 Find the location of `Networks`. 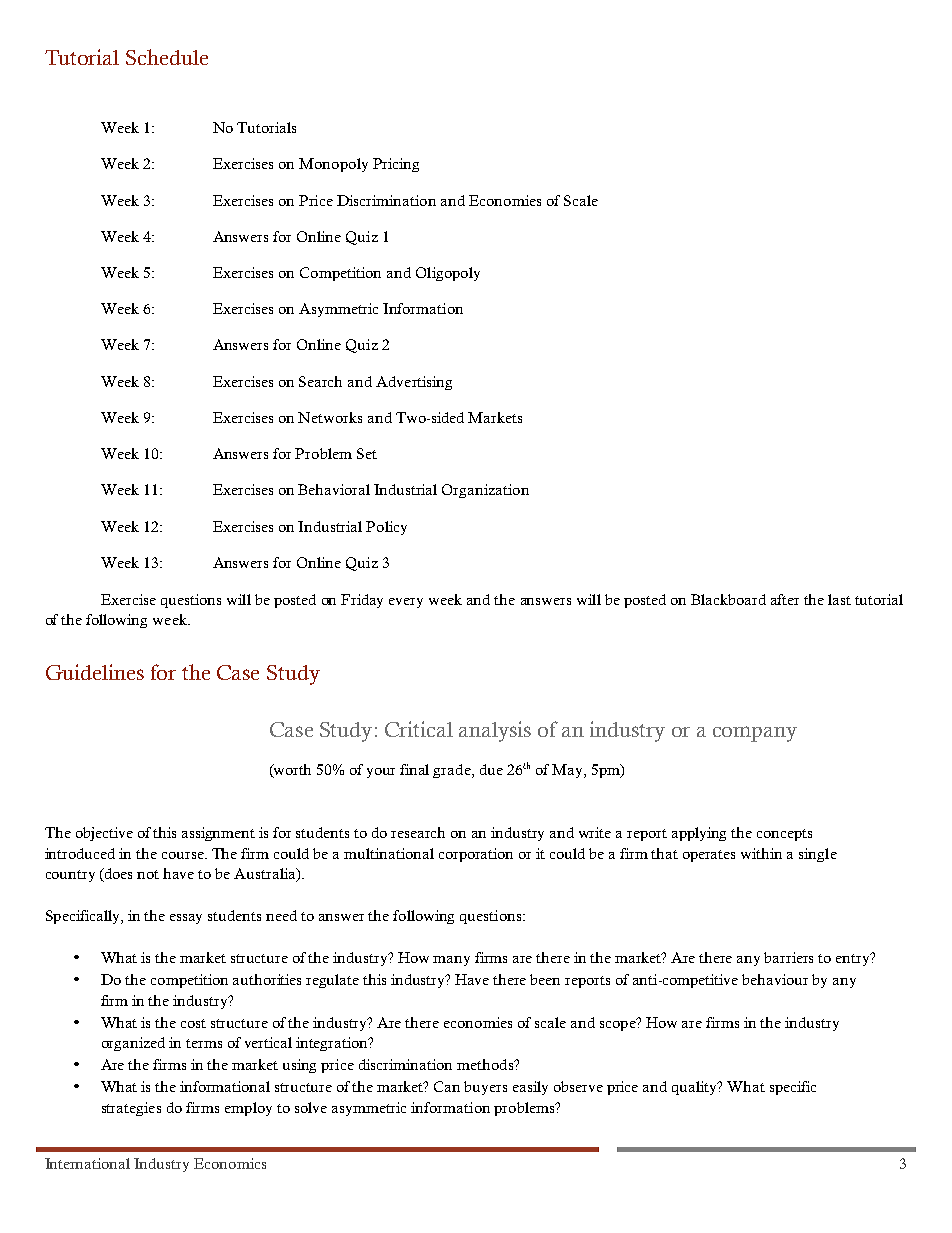

Networks is located at coordinates (330, 417).
